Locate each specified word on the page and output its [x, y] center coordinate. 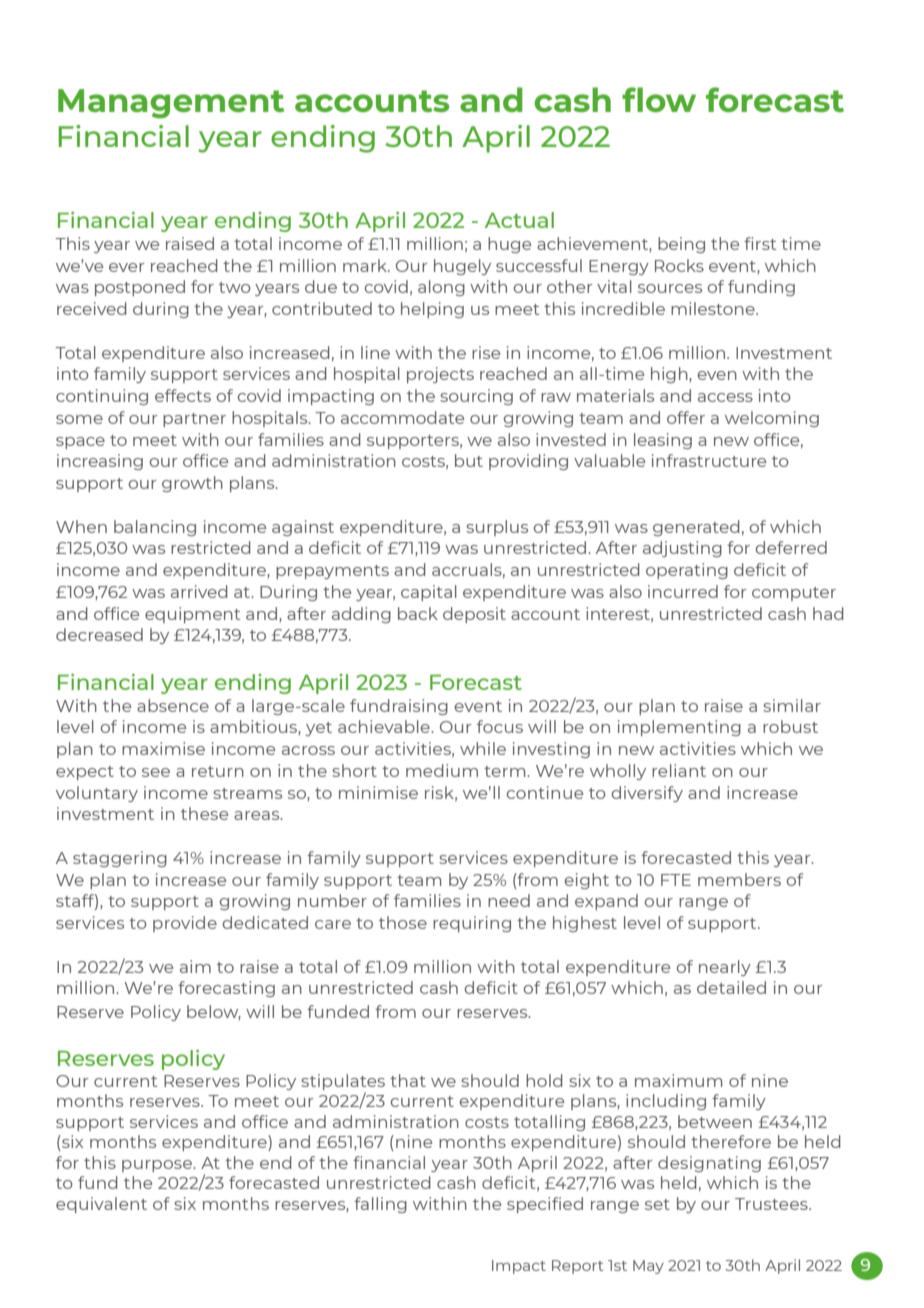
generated [696, 528]
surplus [497, 528]
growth [192, 484]
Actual [519, 220]
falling [380, 1205]
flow [659, 99]
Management [171, 104]
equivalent [101, 1205]
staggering [120, 859]
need [509, 900]
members [739, 879]
